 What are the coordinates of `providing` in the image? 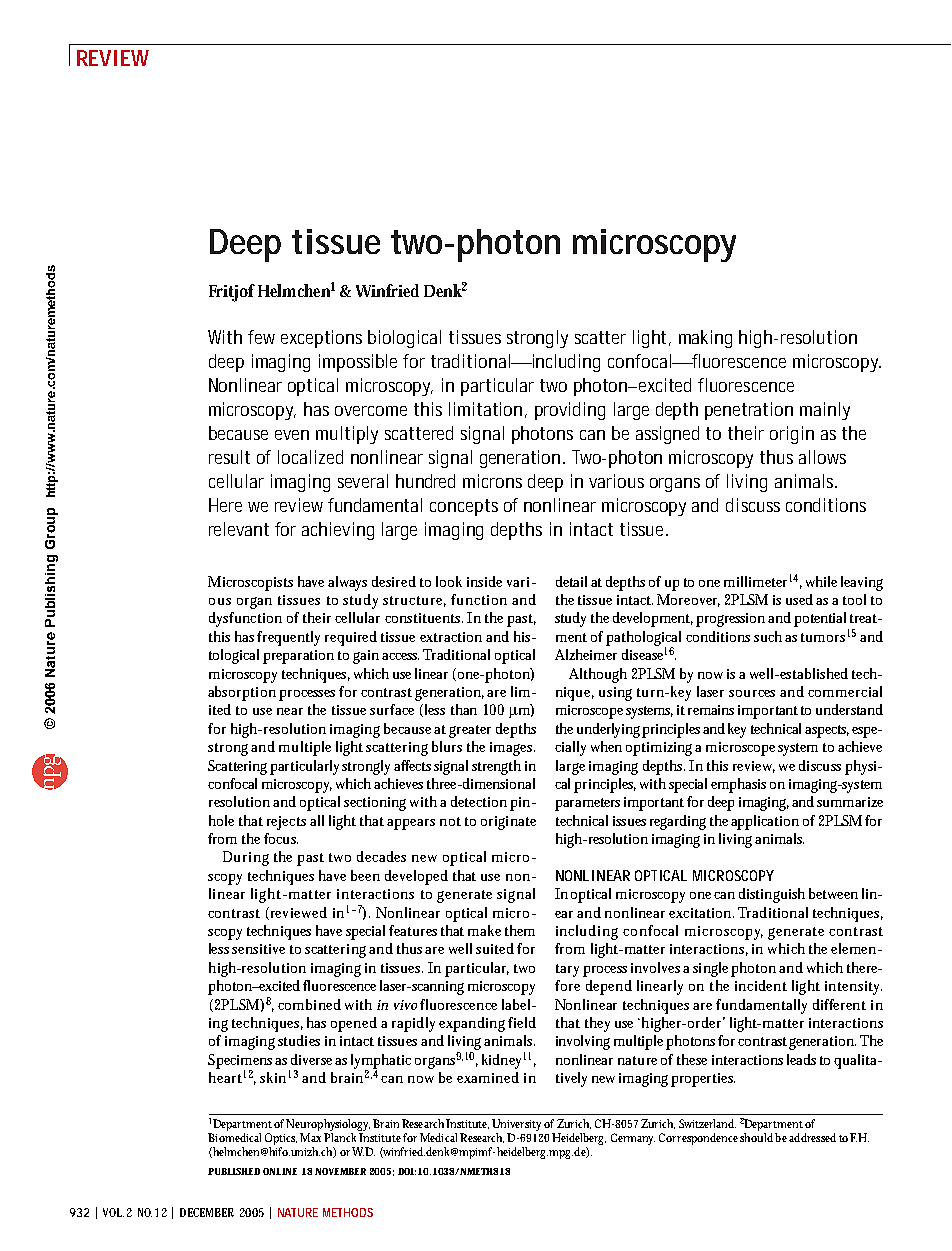 It's located at (570, 411).
